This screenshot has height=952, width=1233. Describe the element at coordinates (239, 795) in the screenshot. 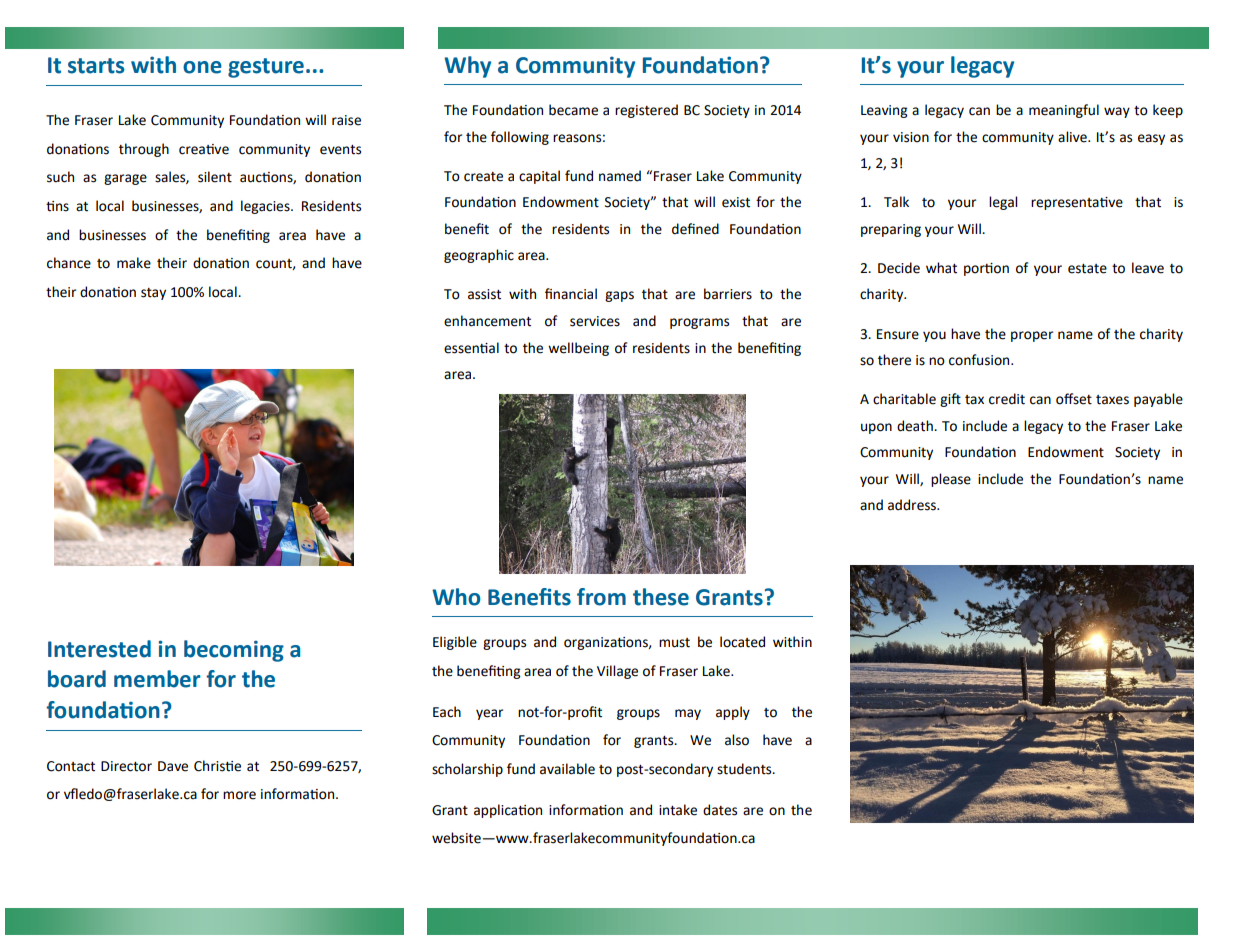

I see `more` at that location.
